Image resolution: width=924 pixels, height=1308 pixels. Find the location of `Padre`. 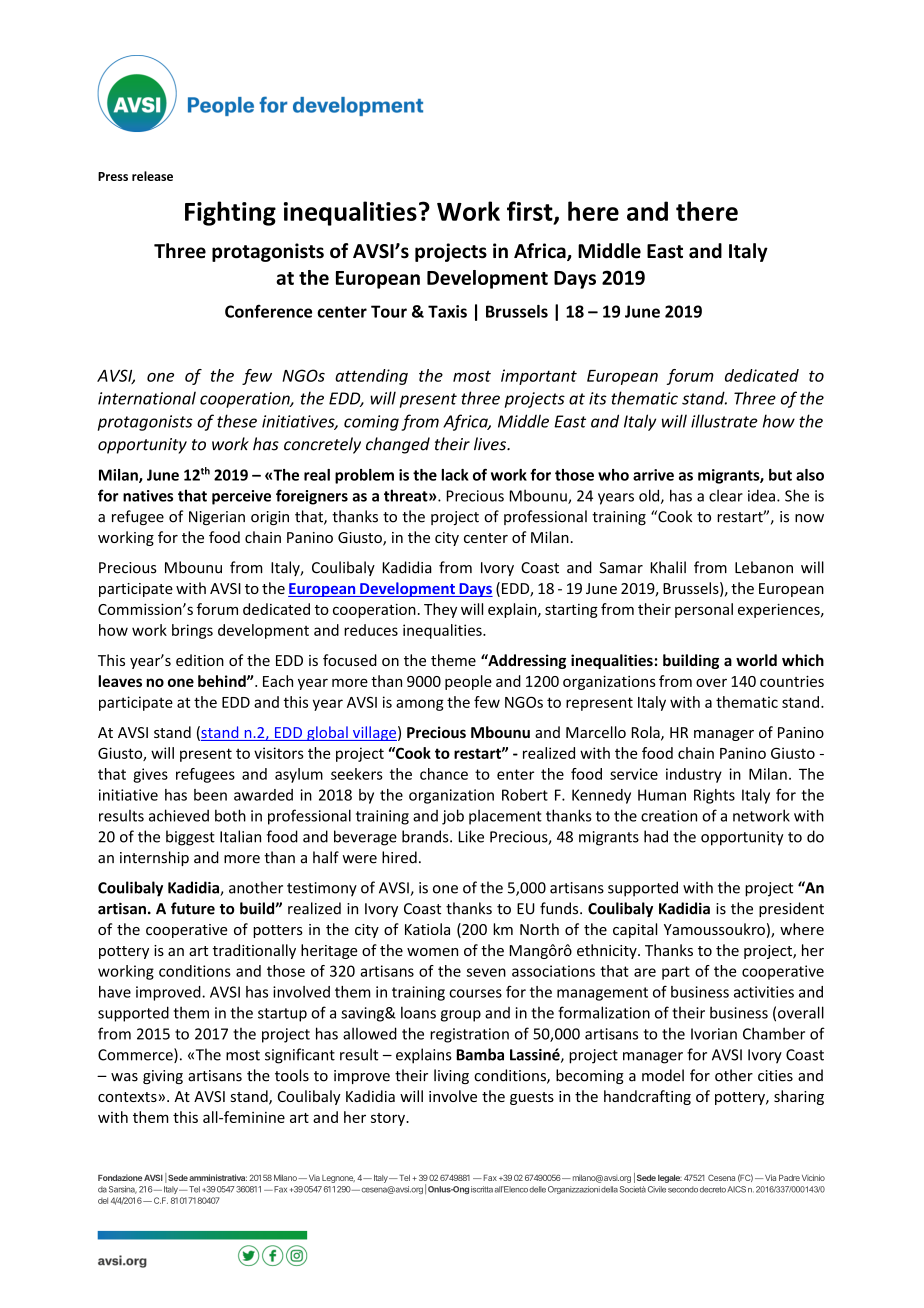

Padre is located at coordinates (789, 1178).
